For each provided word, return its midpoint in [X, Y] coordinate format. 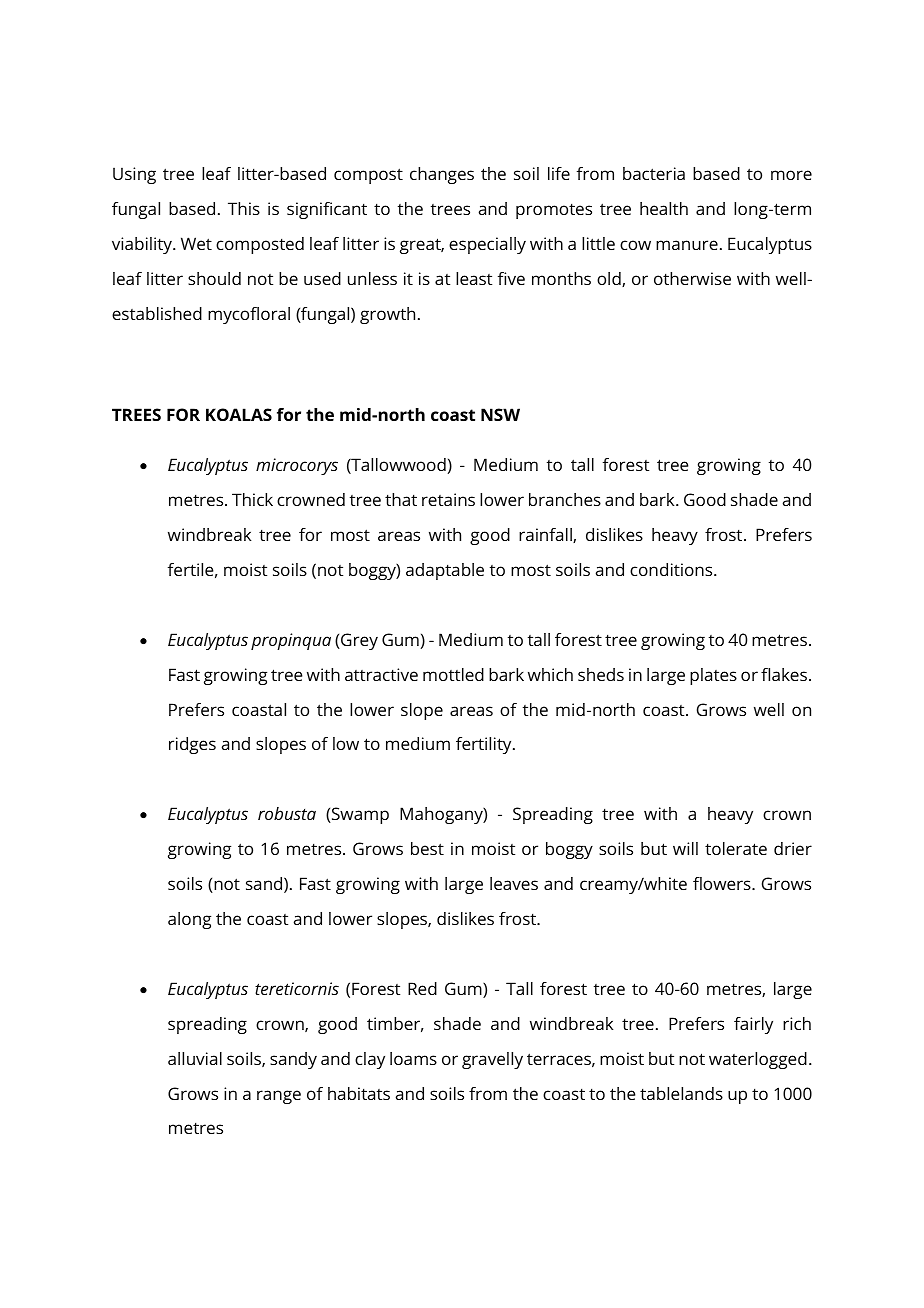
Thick [252, 499]
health [664, 208]
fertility [485, 745]
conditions [672, 569]
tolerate [736, 848]
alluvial [195, 1058]
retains [448, 499]
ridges [192, 745]
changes [442, 175]
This [244, 208]
